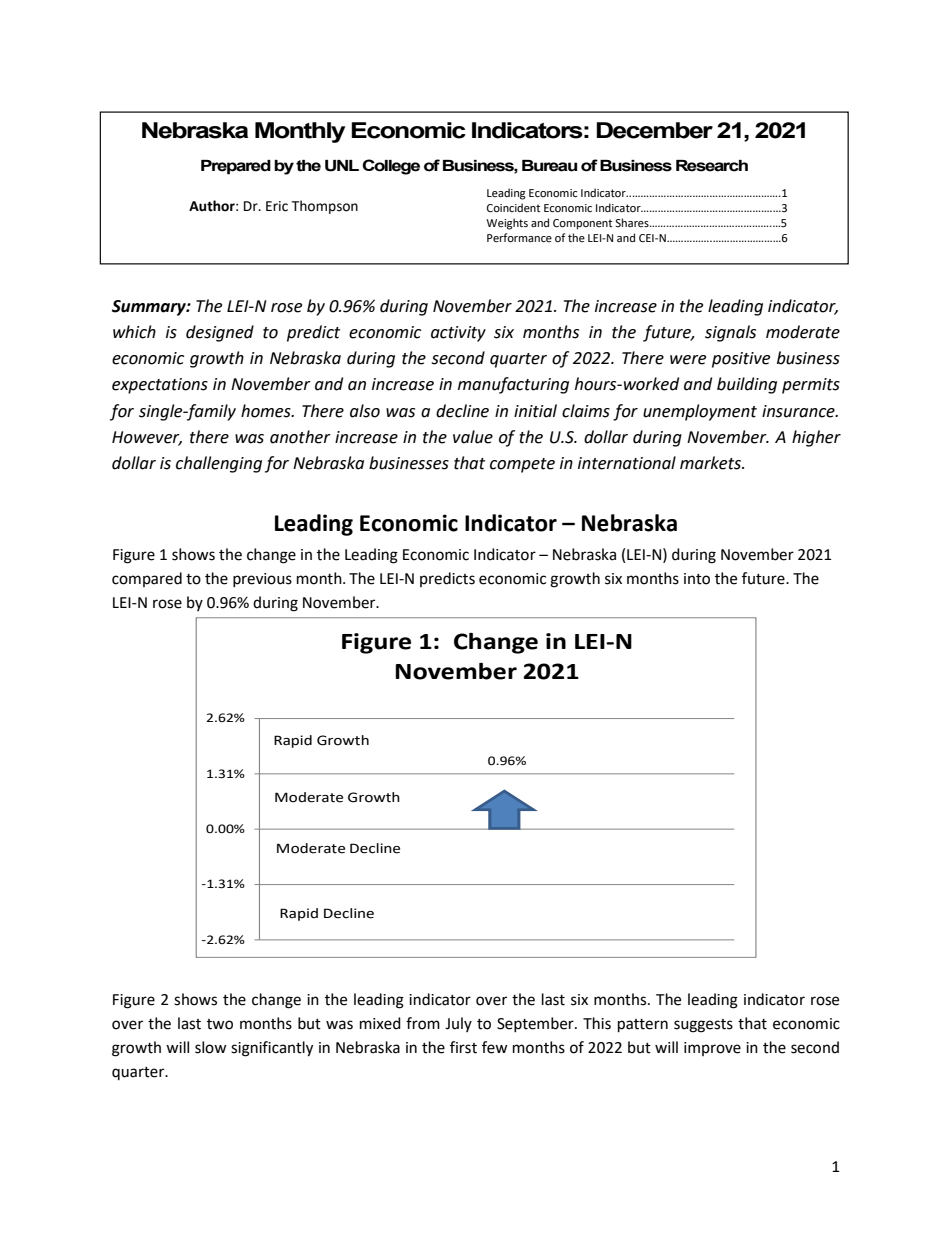 This screenshot has height=1233, width=952. Describe the element at coordinates (697, 579) in the screenshot. I see `into` at that location.
